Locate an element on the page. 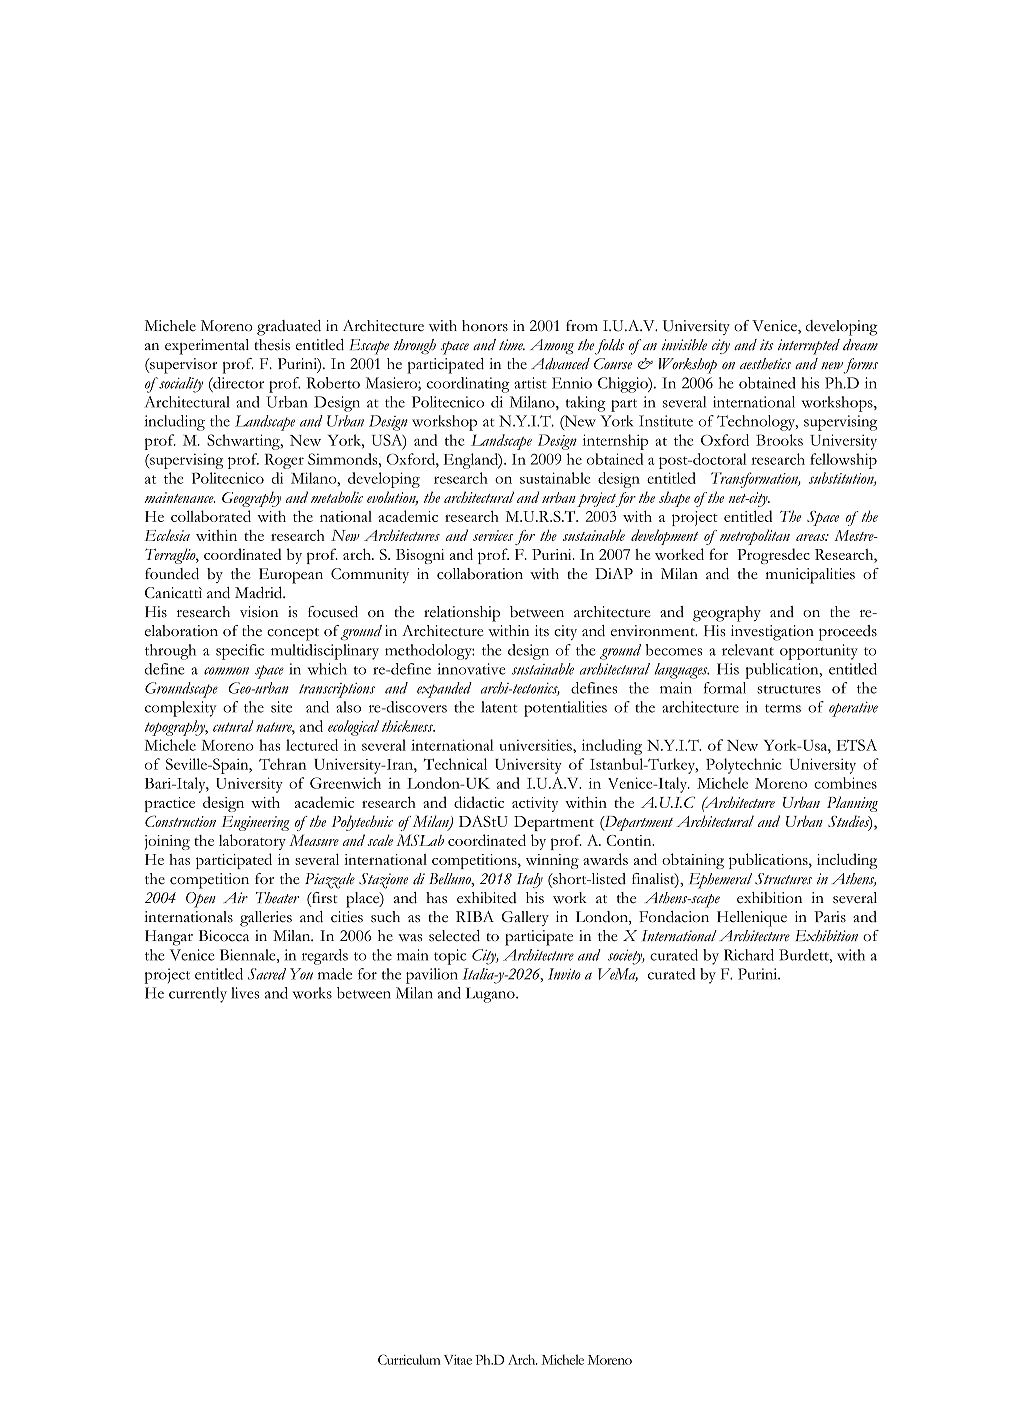 The height and width of the page is (1427, 1009). laboratory is located at coordinates (252, 842).
